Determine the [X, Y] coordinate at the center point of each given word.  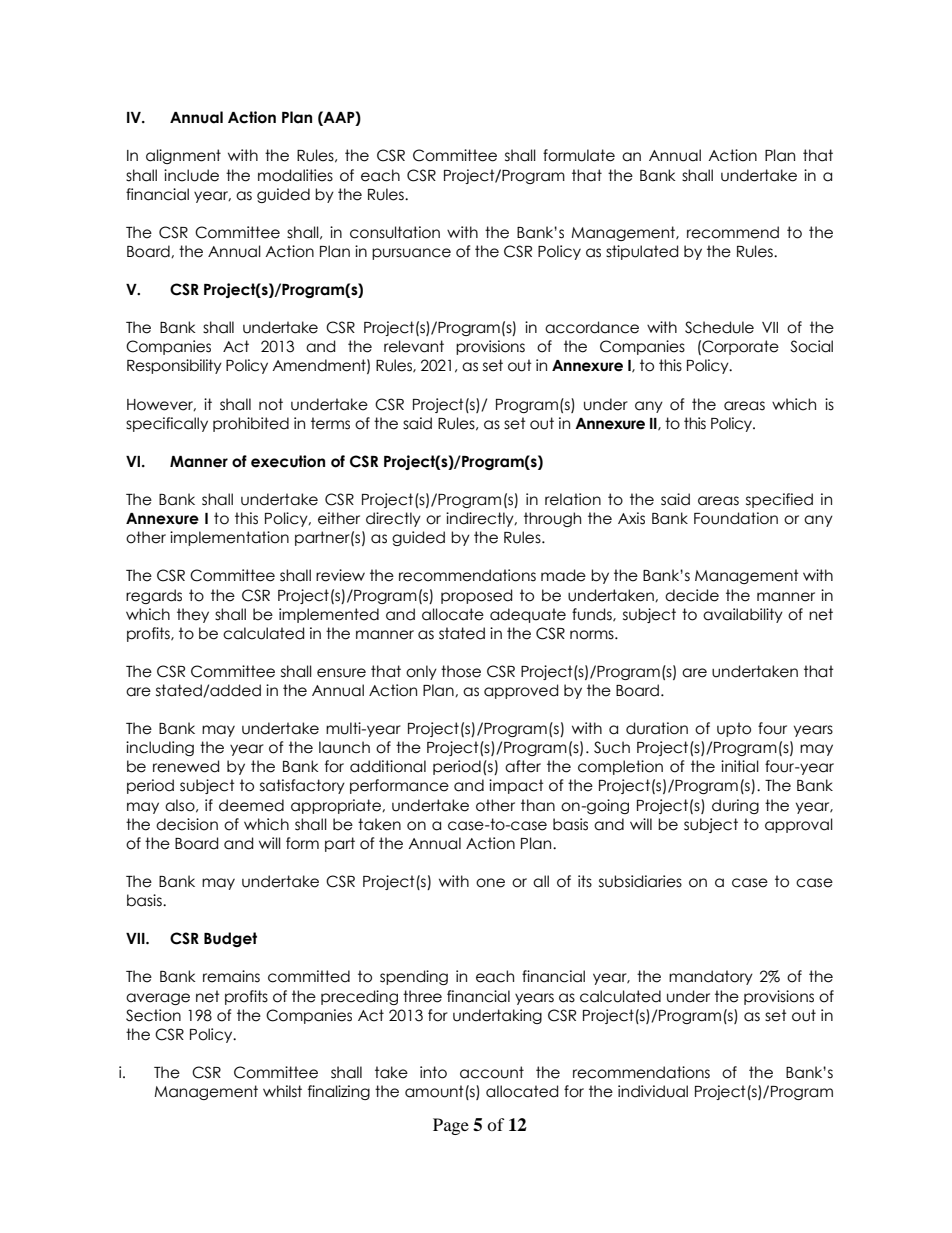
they [193, 615]
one [490, 883]
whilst [282, 1091]
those [461, 671]
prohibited [251, 424]
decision [187, 824]
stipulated [642, 252]
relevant [414, 346]
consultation [395, 232]
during [735, 806]
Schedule [719, 327]
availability [743, 615]
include [191, 175]
